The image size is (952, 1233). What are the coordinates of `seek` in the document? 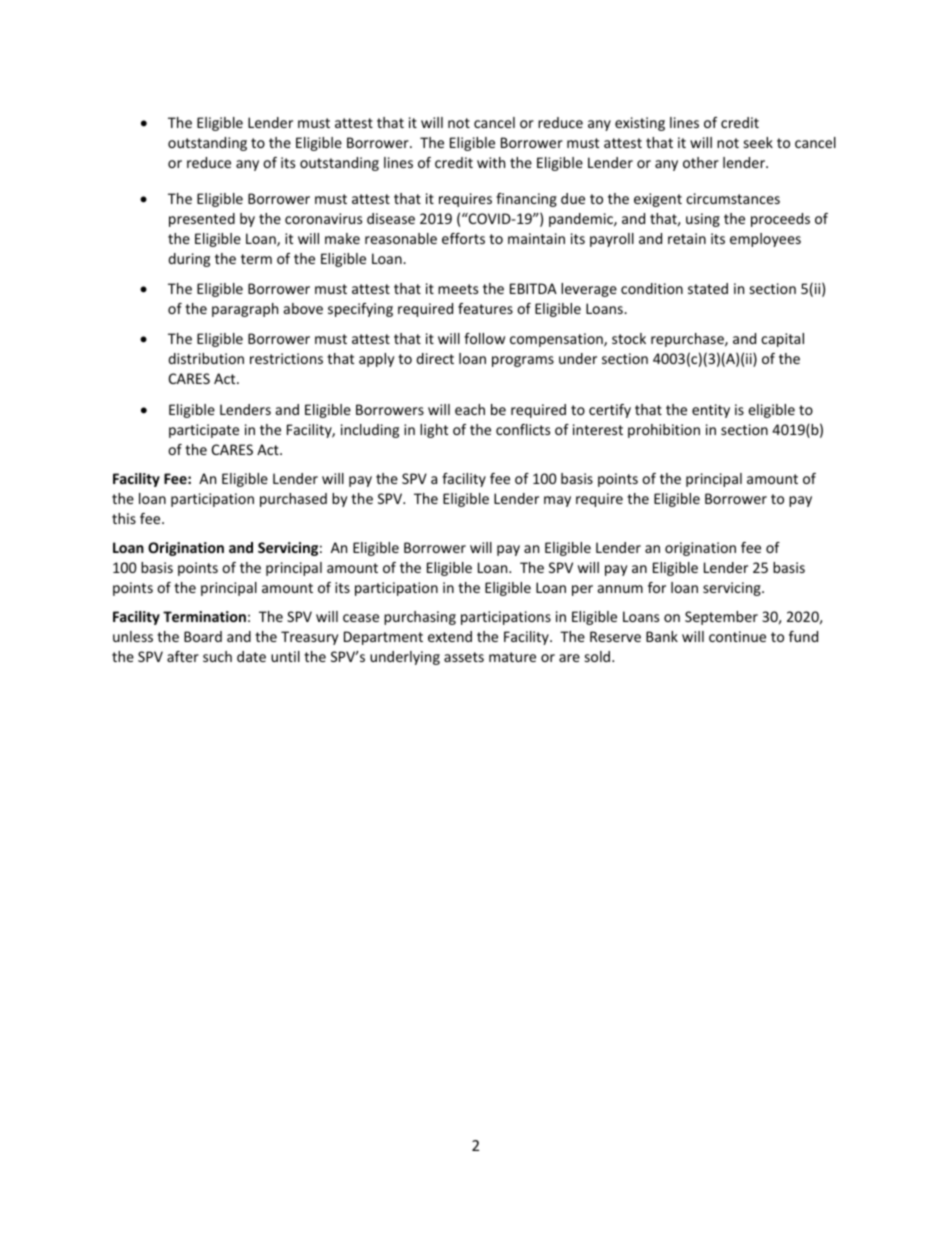 It's located at (758, 142).
